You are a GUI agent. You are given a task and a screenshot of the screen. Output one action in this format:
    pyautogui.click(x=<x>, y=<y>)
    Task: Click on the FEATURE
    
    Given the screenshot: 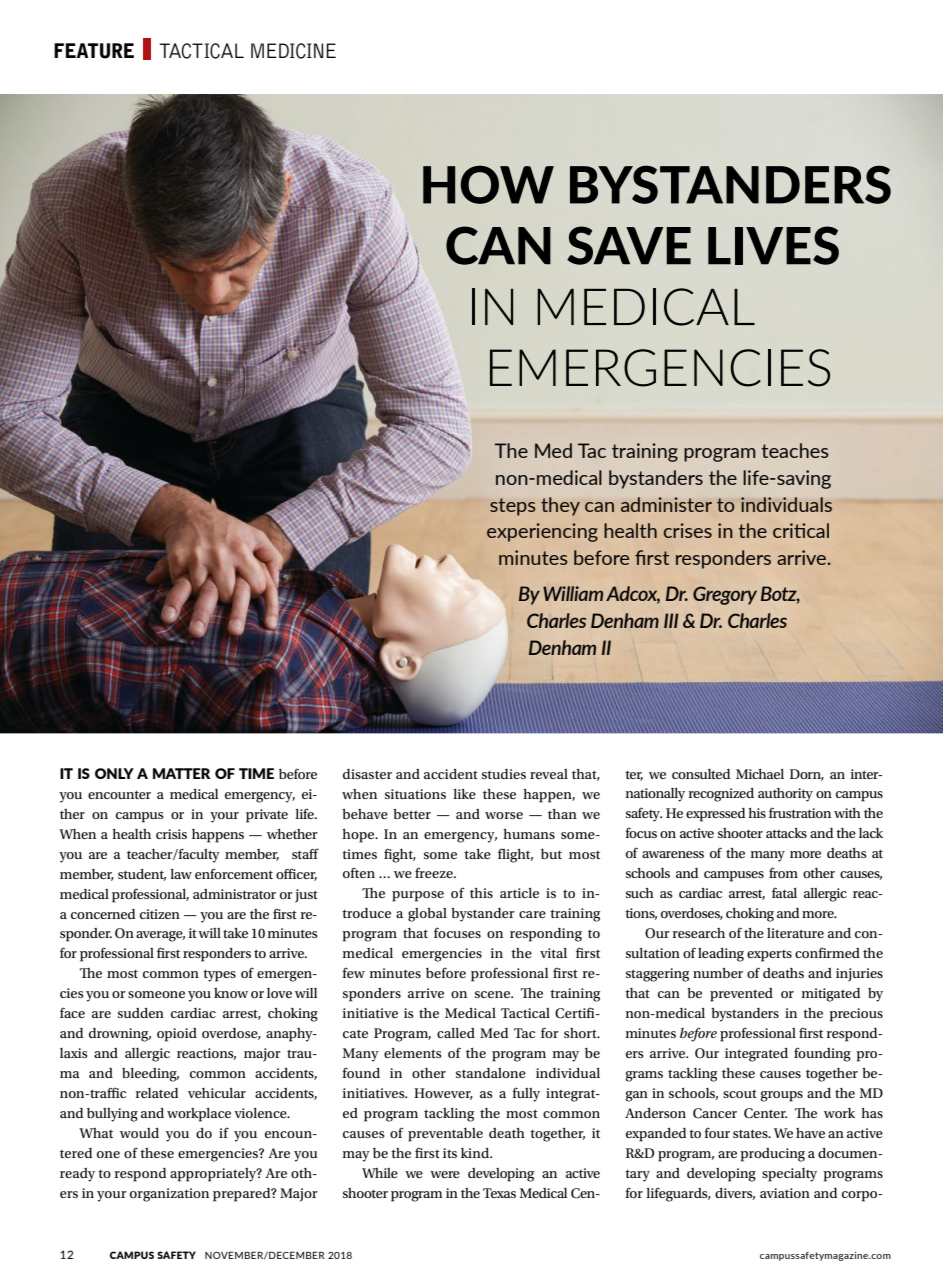 What is the action you would take?
    pyautogui.click(x=94, y=51)
